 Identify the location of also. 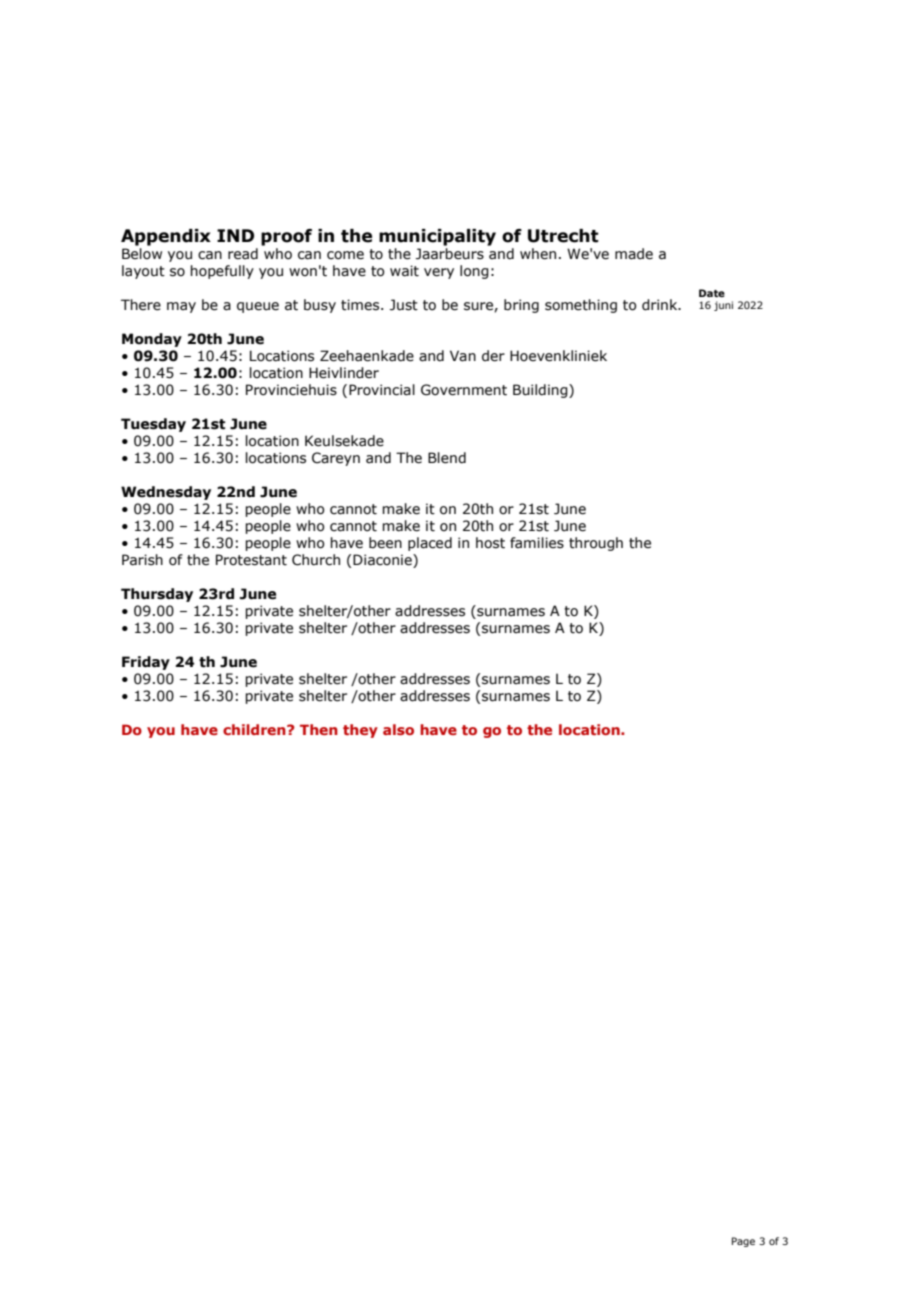
(398, 729).
